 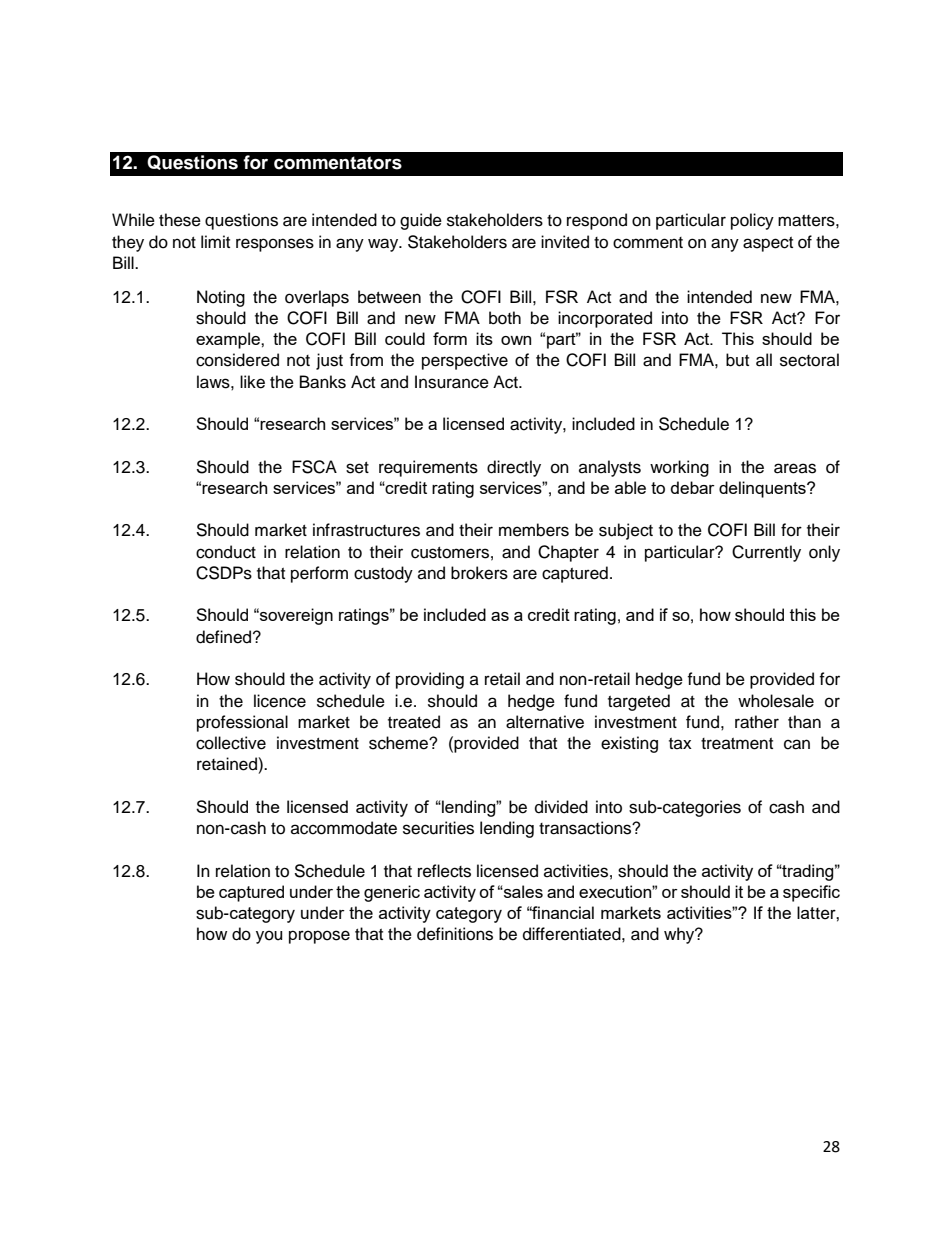 I want to click on definitions, so click(x=455, y=934).
